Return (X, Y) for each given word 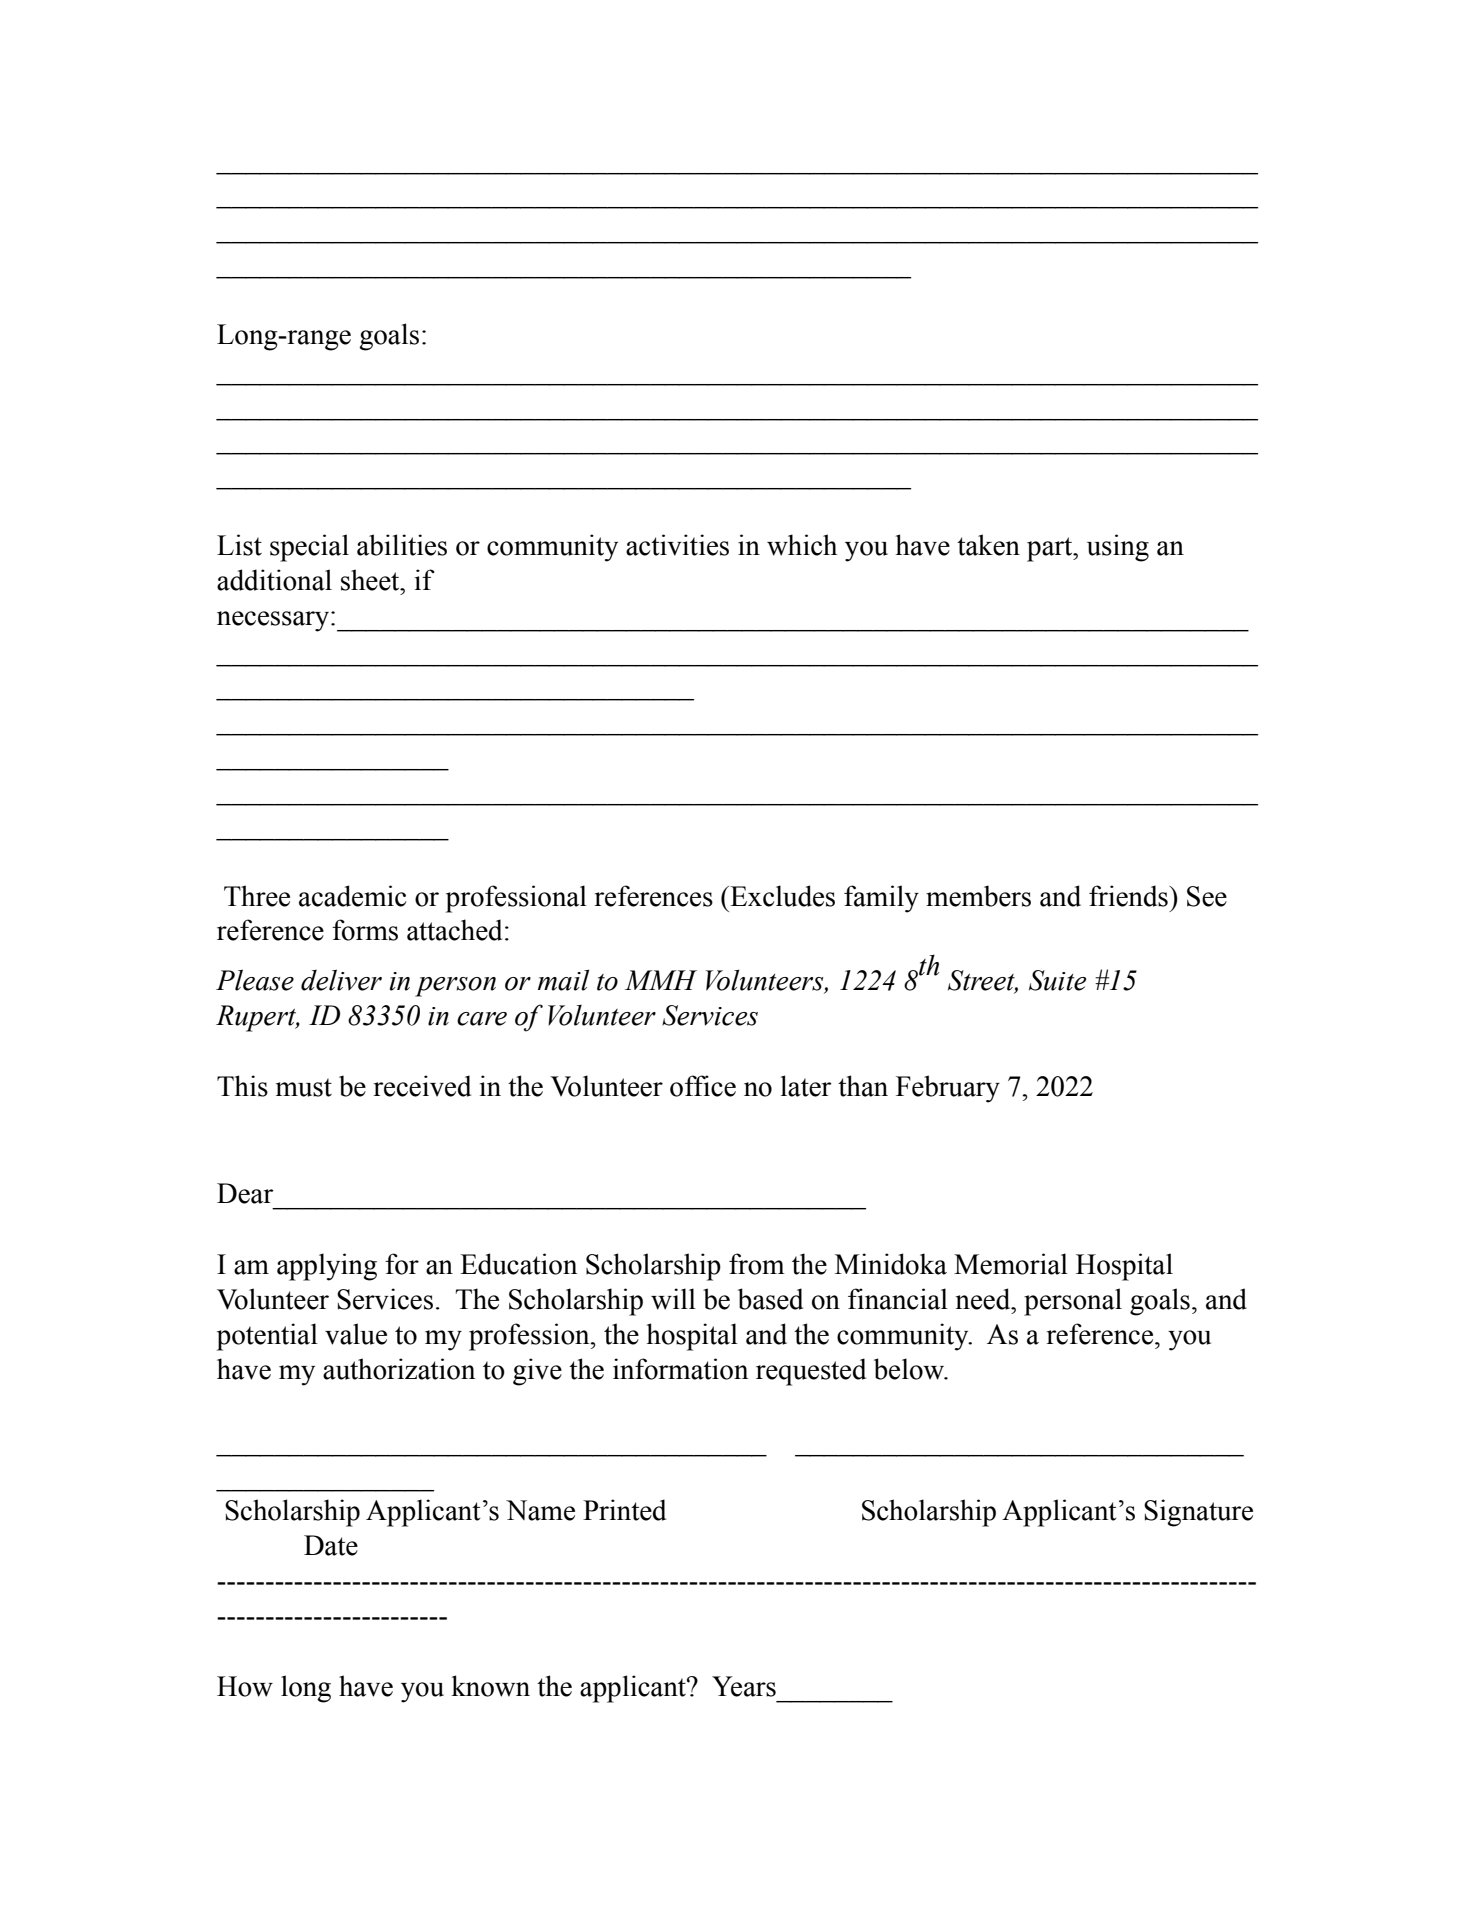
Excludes (781, 896)
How (245, 1686)
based (770, 1299)
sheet (371, 580)
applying (327, 1267)
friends (1129, 896)
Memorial (1011, 1264)
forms (365, 930)
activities (677, 545)
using (1118, 548)
